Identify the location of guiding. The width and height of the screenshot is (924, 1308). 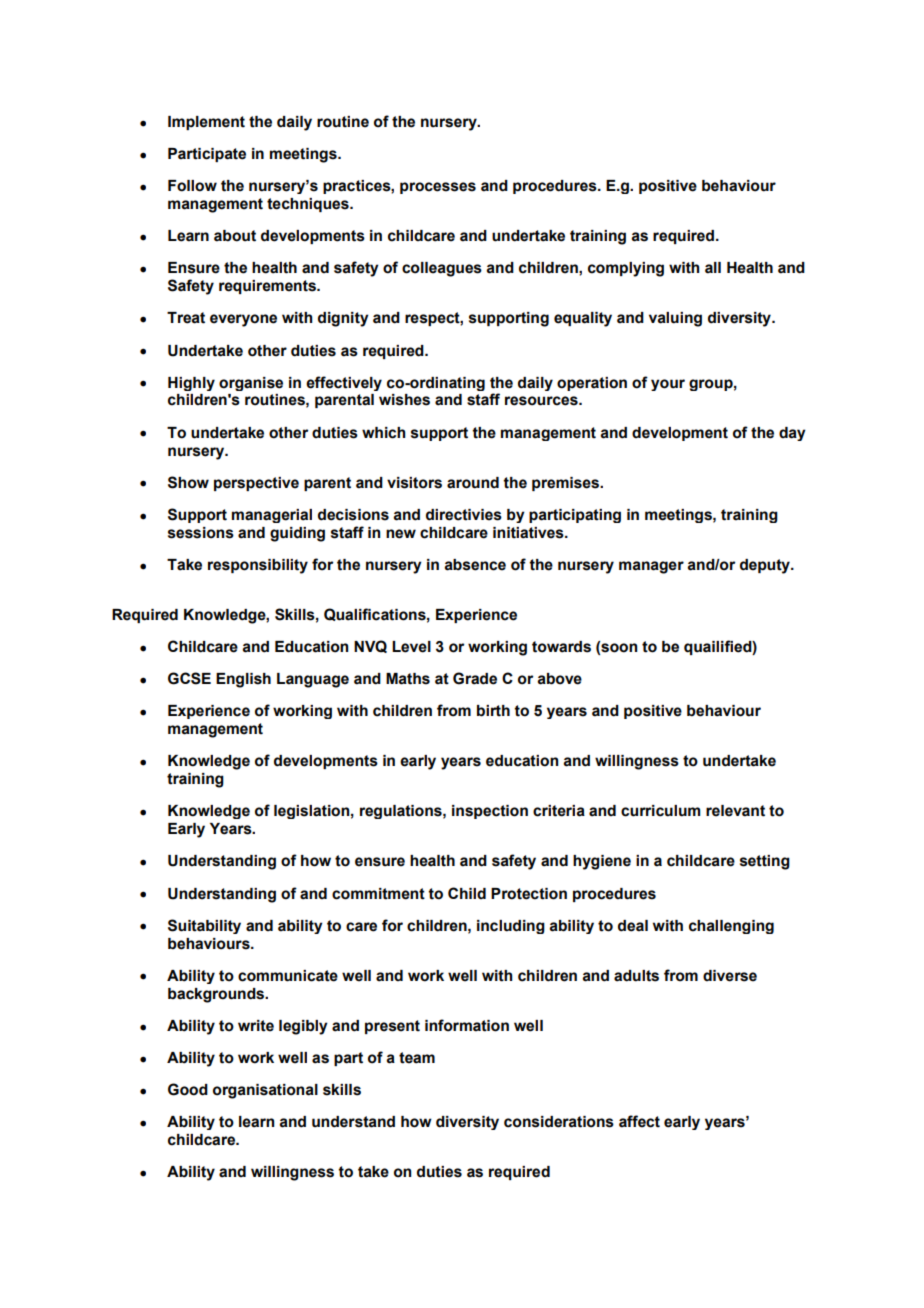
(297, 534).
